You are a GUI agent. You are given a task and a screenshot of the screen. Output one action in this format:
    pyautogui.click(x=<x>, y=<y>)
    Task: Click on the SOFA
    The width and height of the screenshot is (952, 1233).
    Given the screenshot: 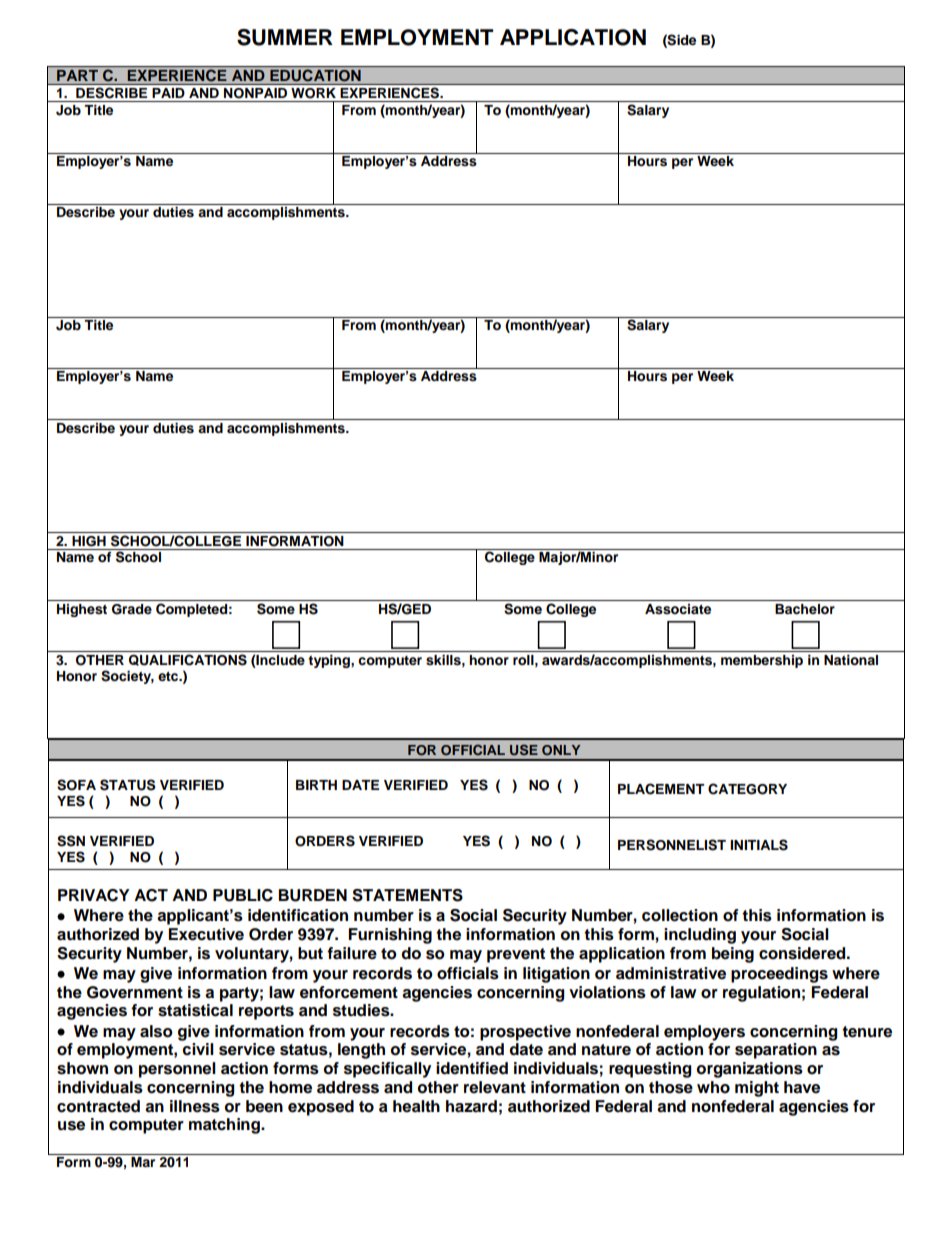 What is the action you would take?
    pyautogui.click(x=76, y=785)
